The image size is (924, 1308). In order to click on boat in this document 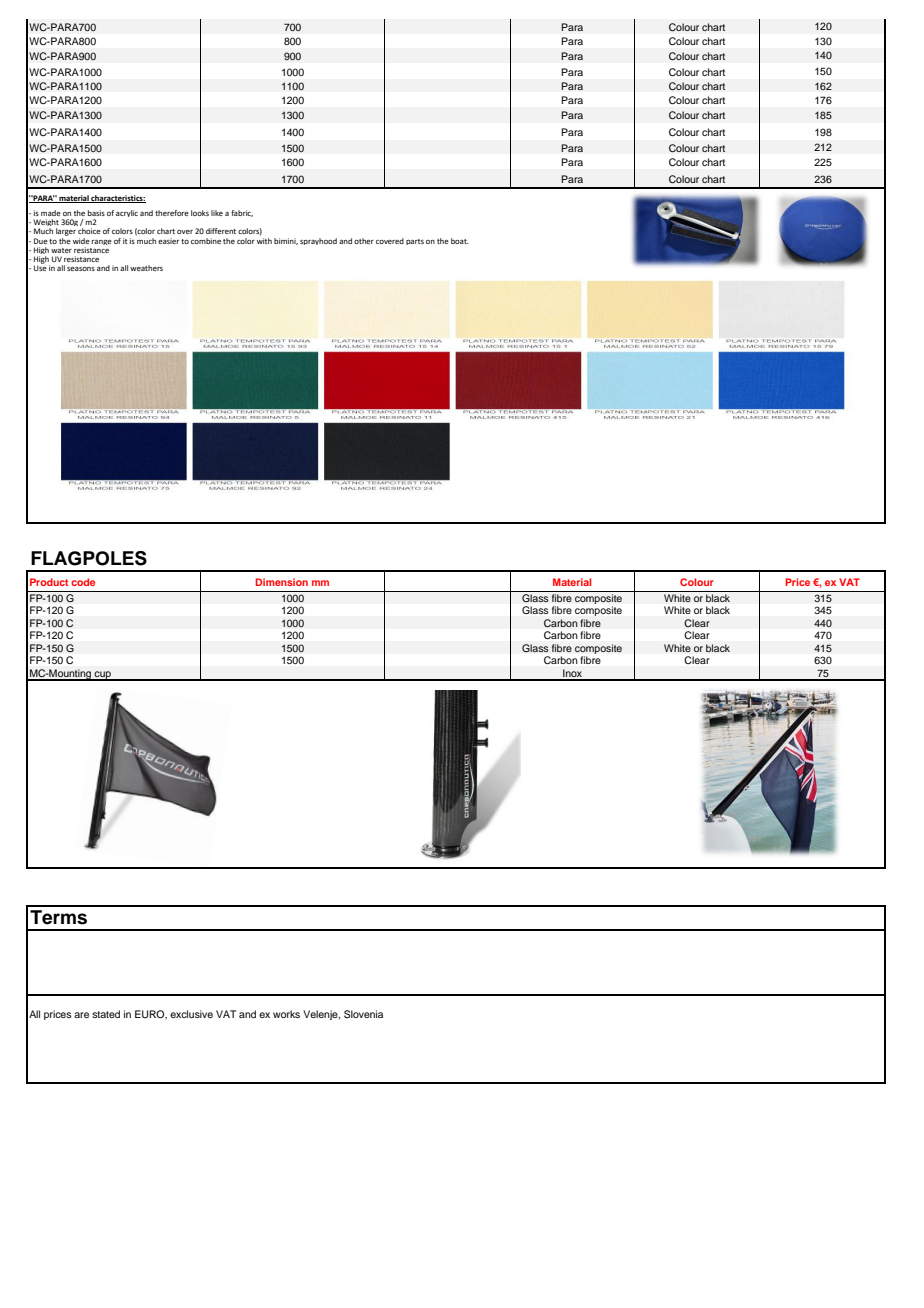, I will do `click(460, 241)`.
